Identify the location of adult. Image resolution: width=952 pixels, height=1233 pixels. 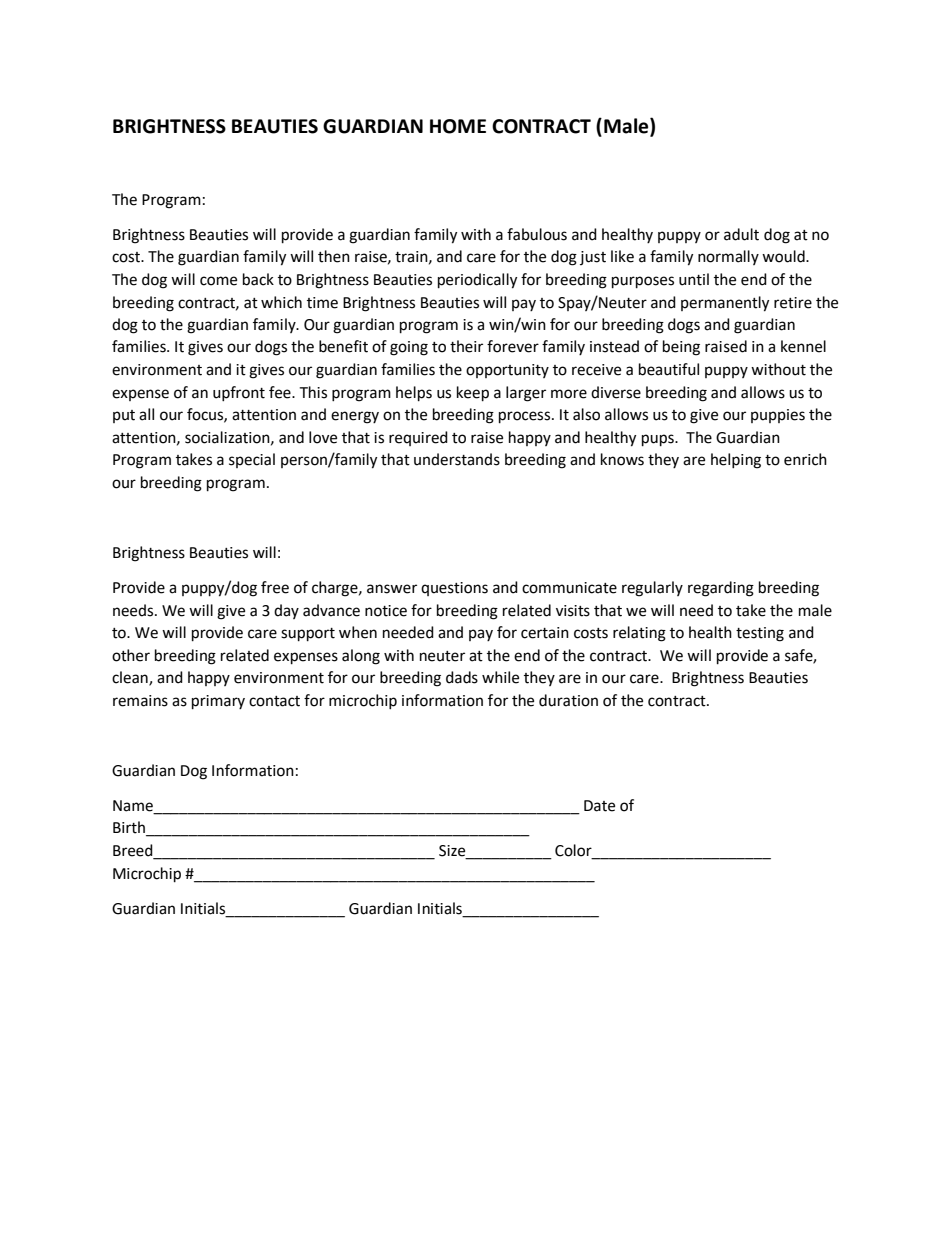
(741, 234).
